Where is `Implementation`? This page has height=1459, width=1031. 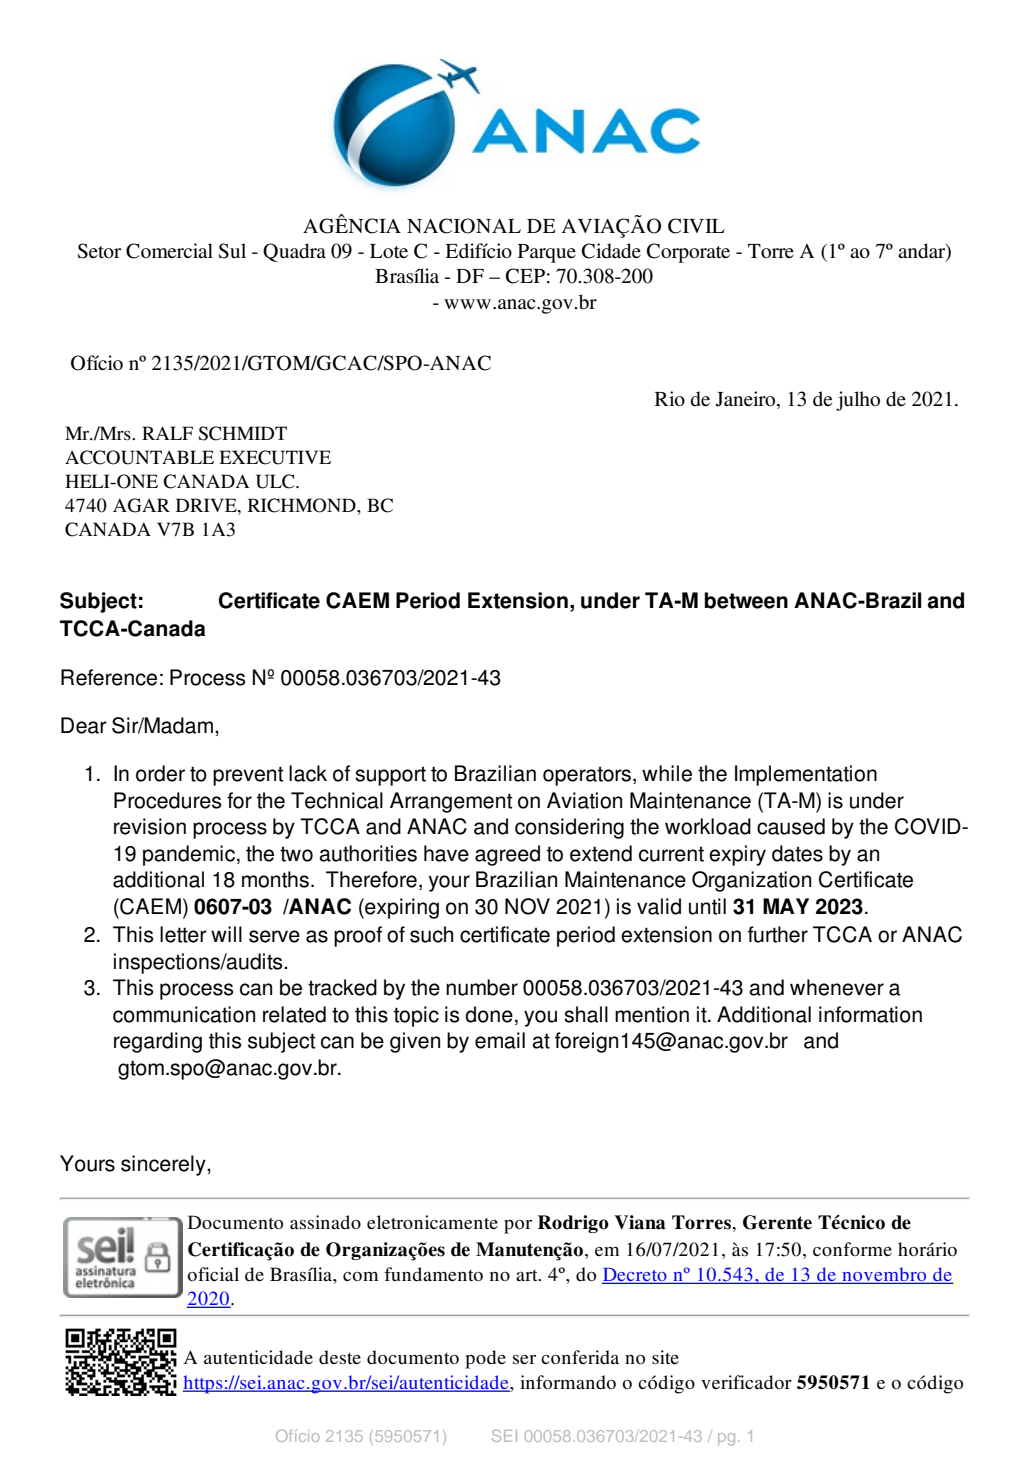 Implementation is located at coordinates (806, 775).
